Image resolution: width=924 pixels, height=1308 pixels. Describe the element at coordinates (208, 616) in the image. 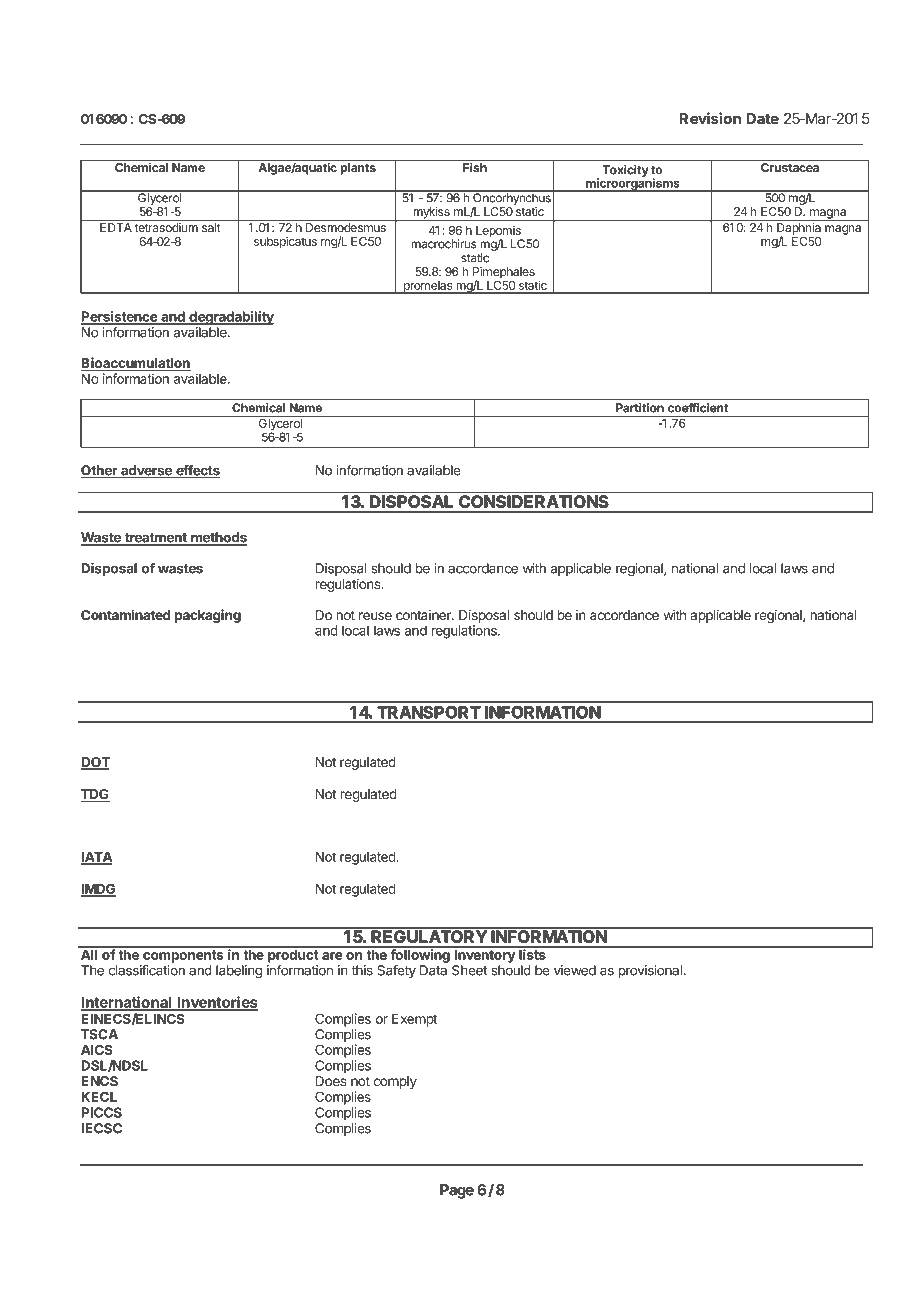

I see `packaging` at that location.
